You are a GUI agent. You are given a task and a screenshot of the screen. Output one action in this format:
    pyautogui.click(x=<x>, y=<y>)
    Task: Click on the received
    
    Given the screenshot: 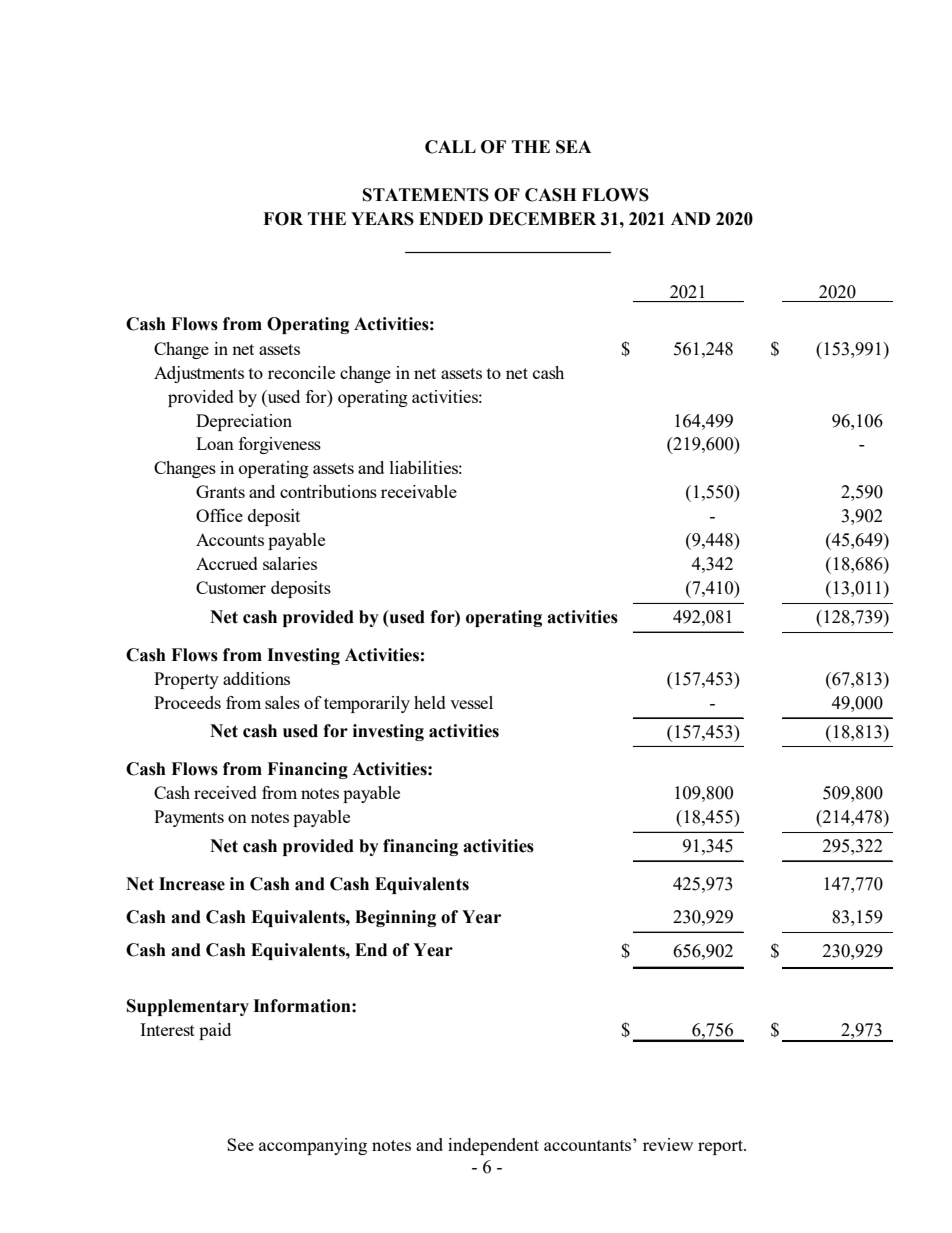 What is the action you would take?
    pyautogui.click(x=225, y=792)
